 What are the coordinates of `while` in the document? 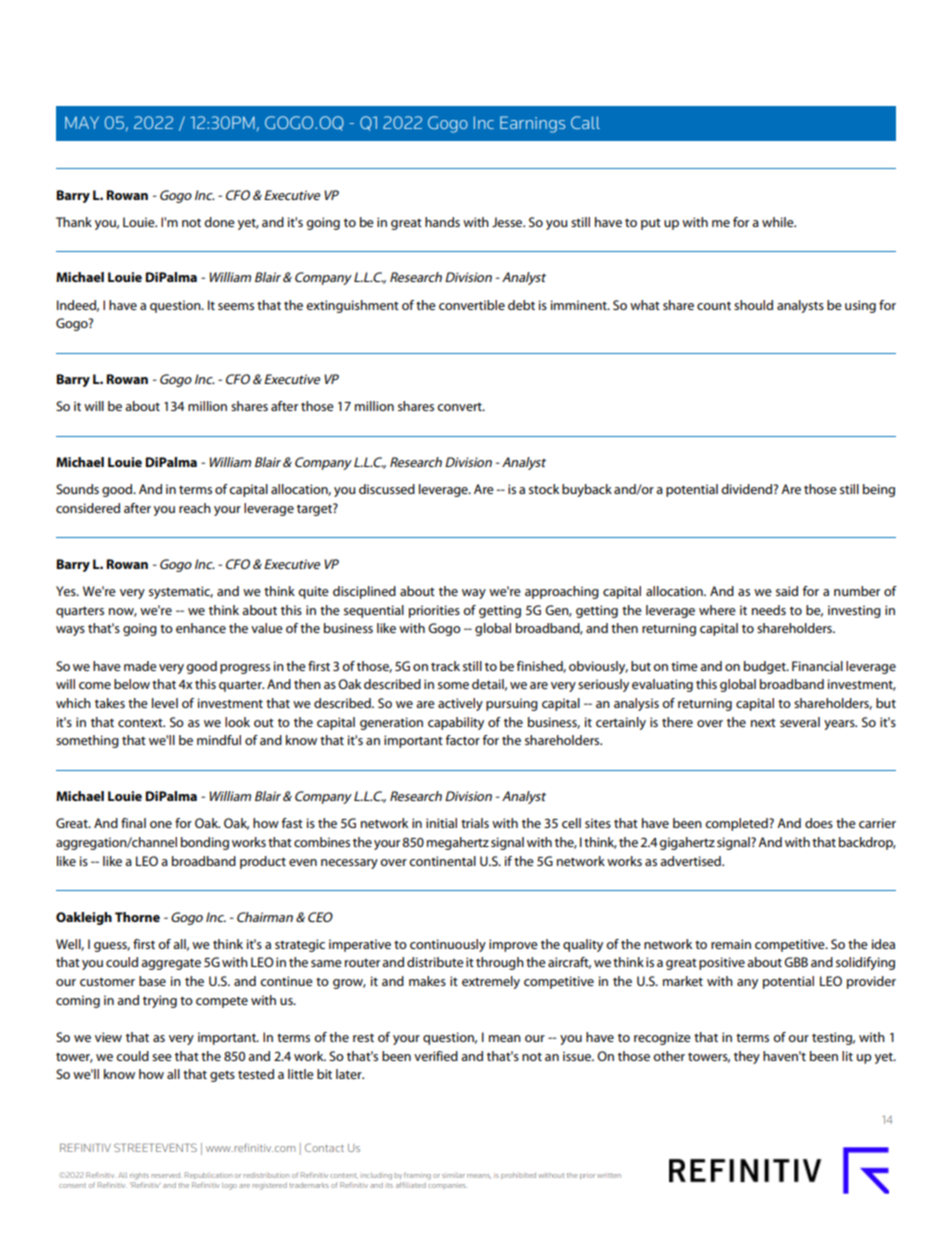 It's located at (779, 222).
